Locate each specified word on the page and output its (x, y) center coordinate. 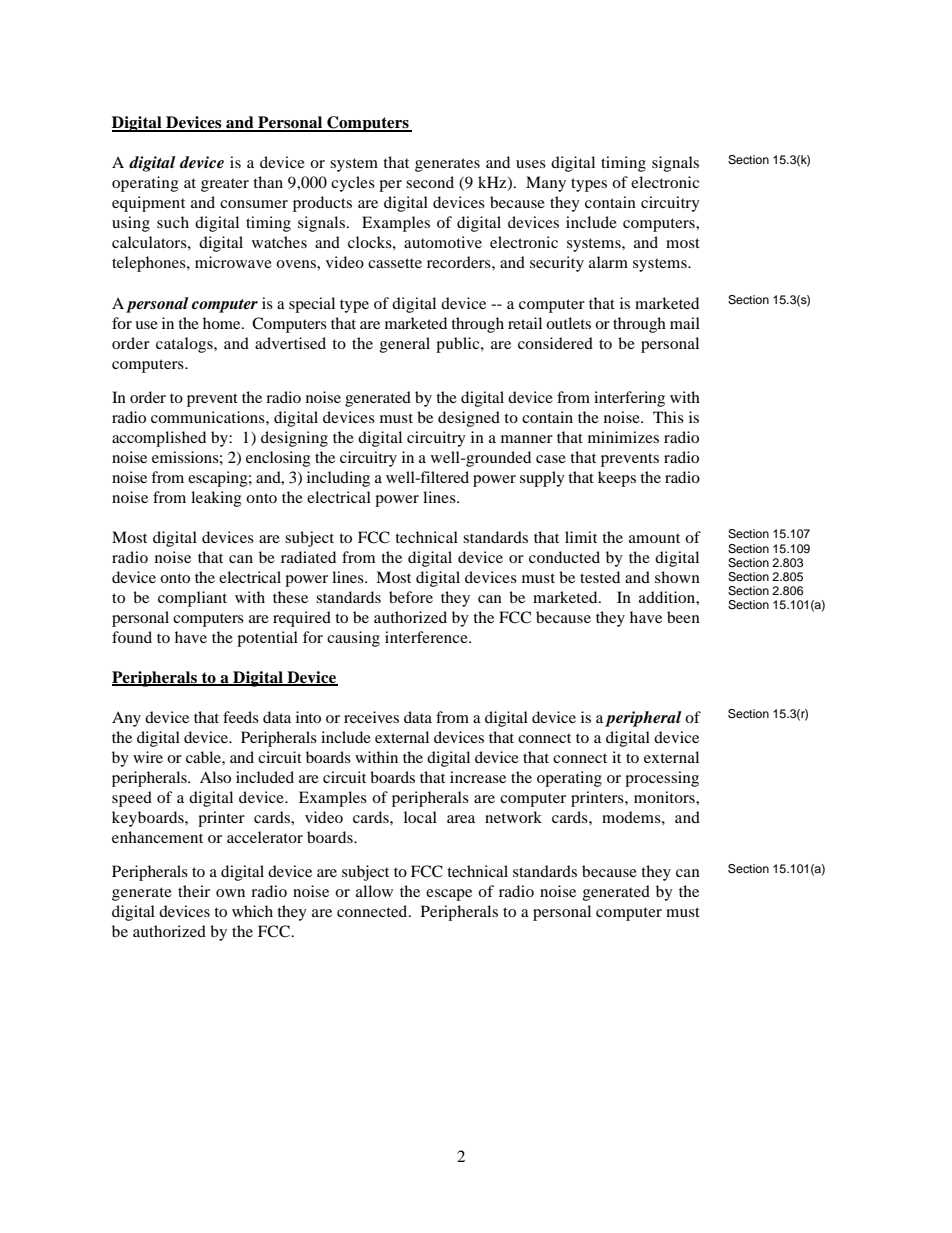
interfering (629, 399)
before (411, 597)
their (194, 891)
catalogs (185, 345)
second (430, 182)
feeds (241, 717)
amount (654, 538)
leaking (216, 499)
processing (662, 779)
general (405, 345)
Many (546, 184)
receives (371, 717)
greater (225, 185)
